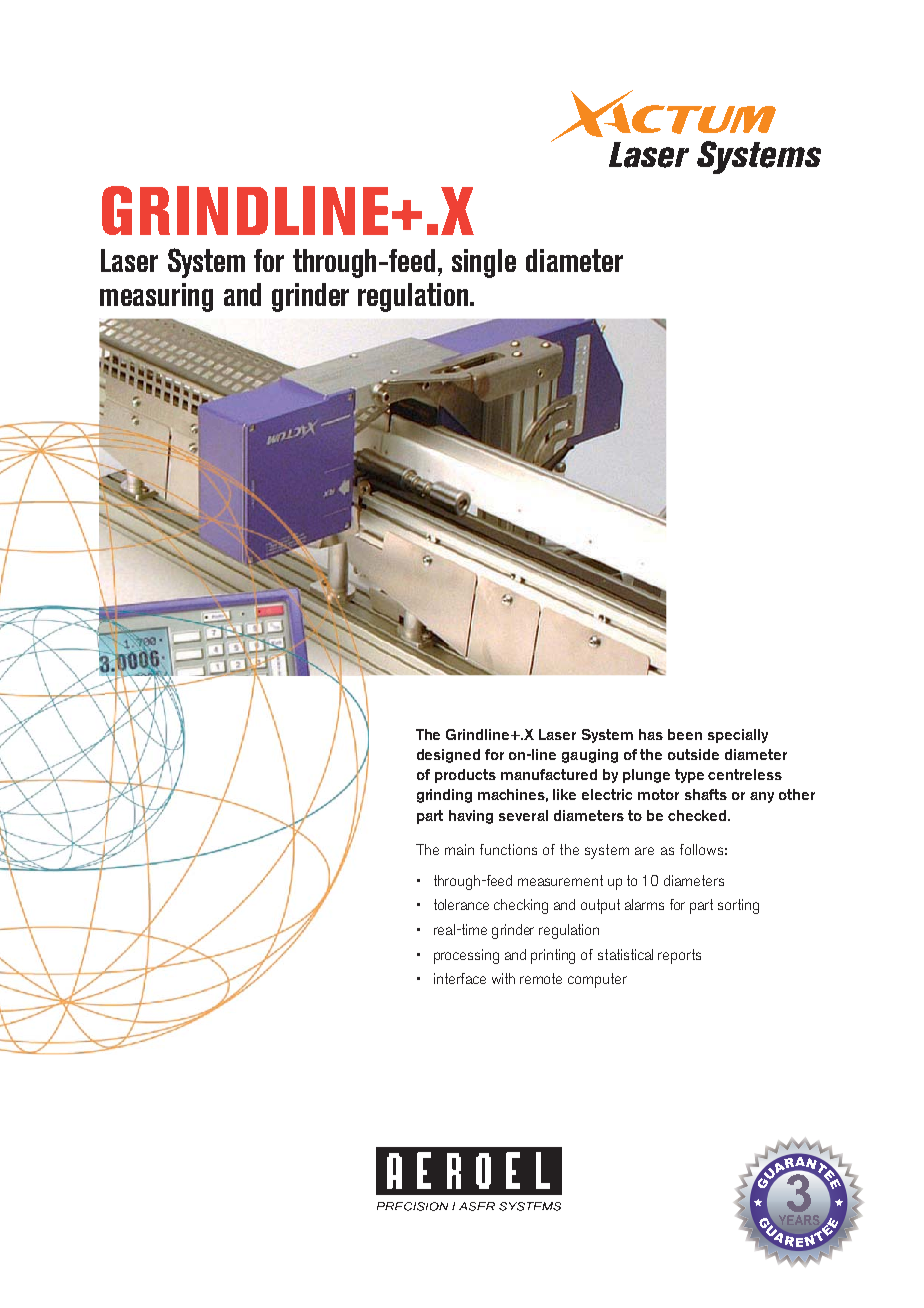 The image size is (924, 1308). Describe the element at coordinates (706, 794) in the screenshot. I see `shafts` at that location.
